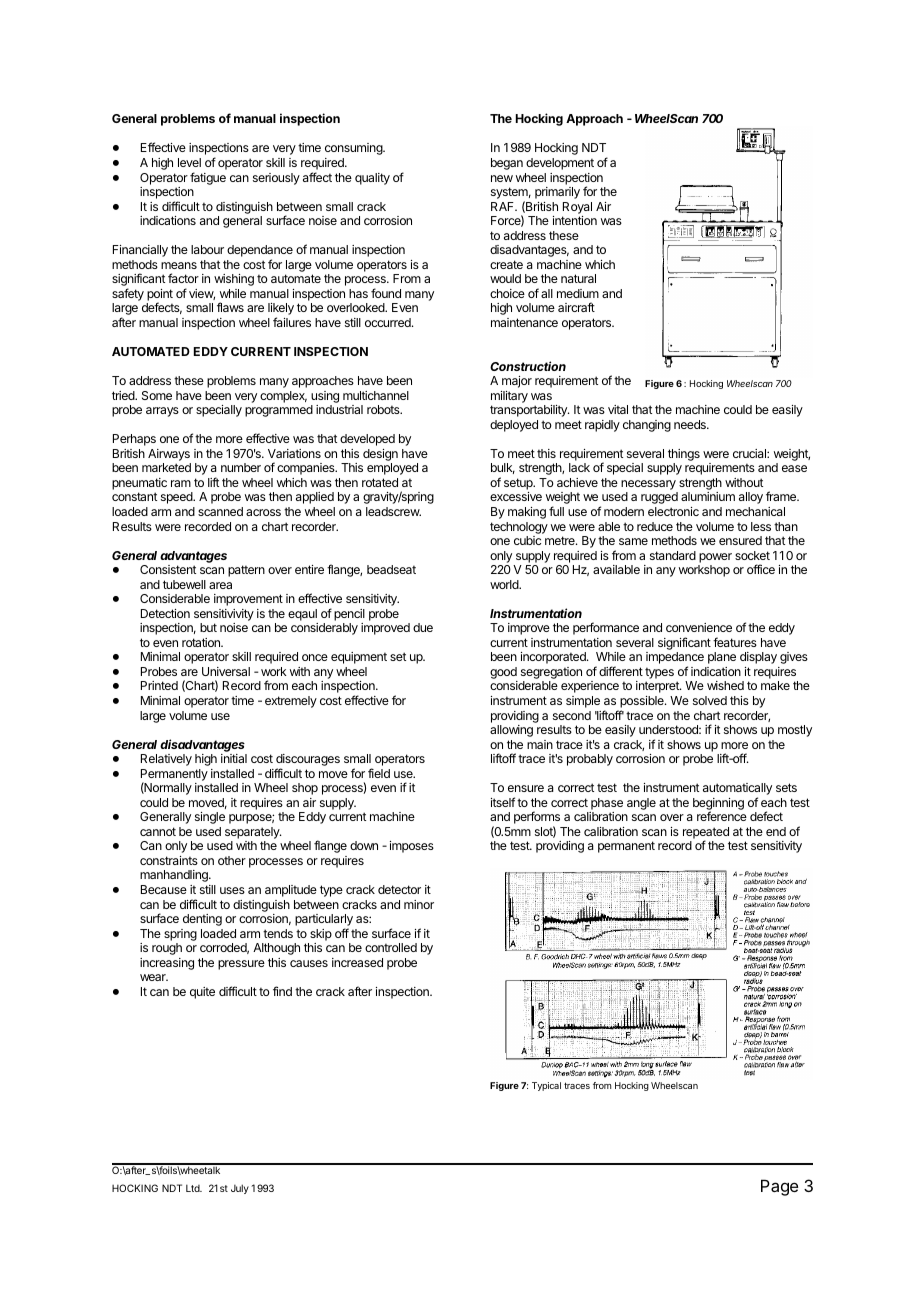 The width and height of the screenshot is (924, 1308). What do you see at coordinates (546, 1086) in the screenshot?
I see `Typical` at bounding box center [546, 1086].
